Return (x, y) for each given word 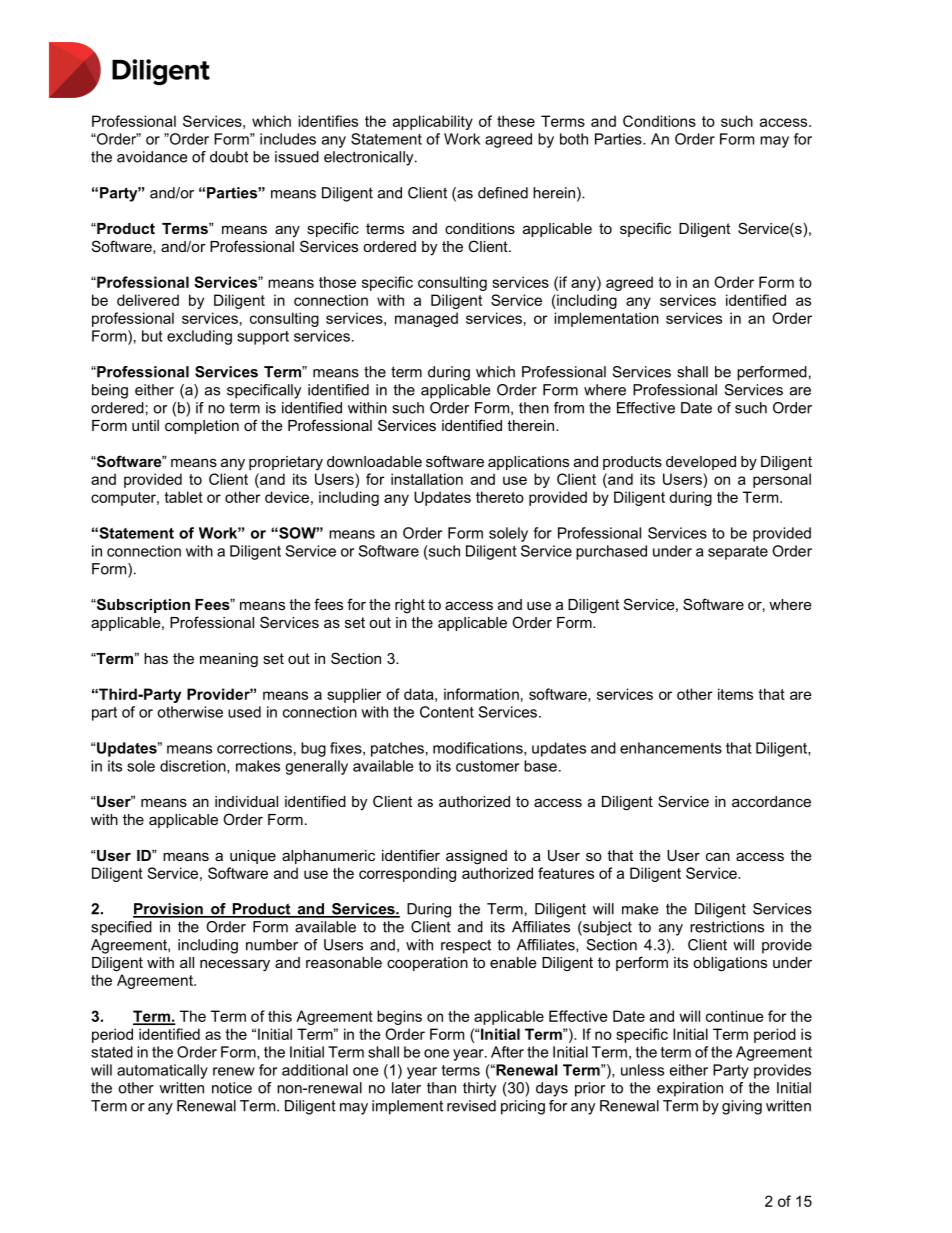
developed (701, 463)
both (574, 139)
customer (487, 766)
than (441, 1088)
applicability (433, 122)
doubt (229, 157)
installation (427, 479)
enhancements (671, 748)
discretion (194, 767)
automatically (162, 1071)
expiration (690, 1089)
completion (202, 427)
